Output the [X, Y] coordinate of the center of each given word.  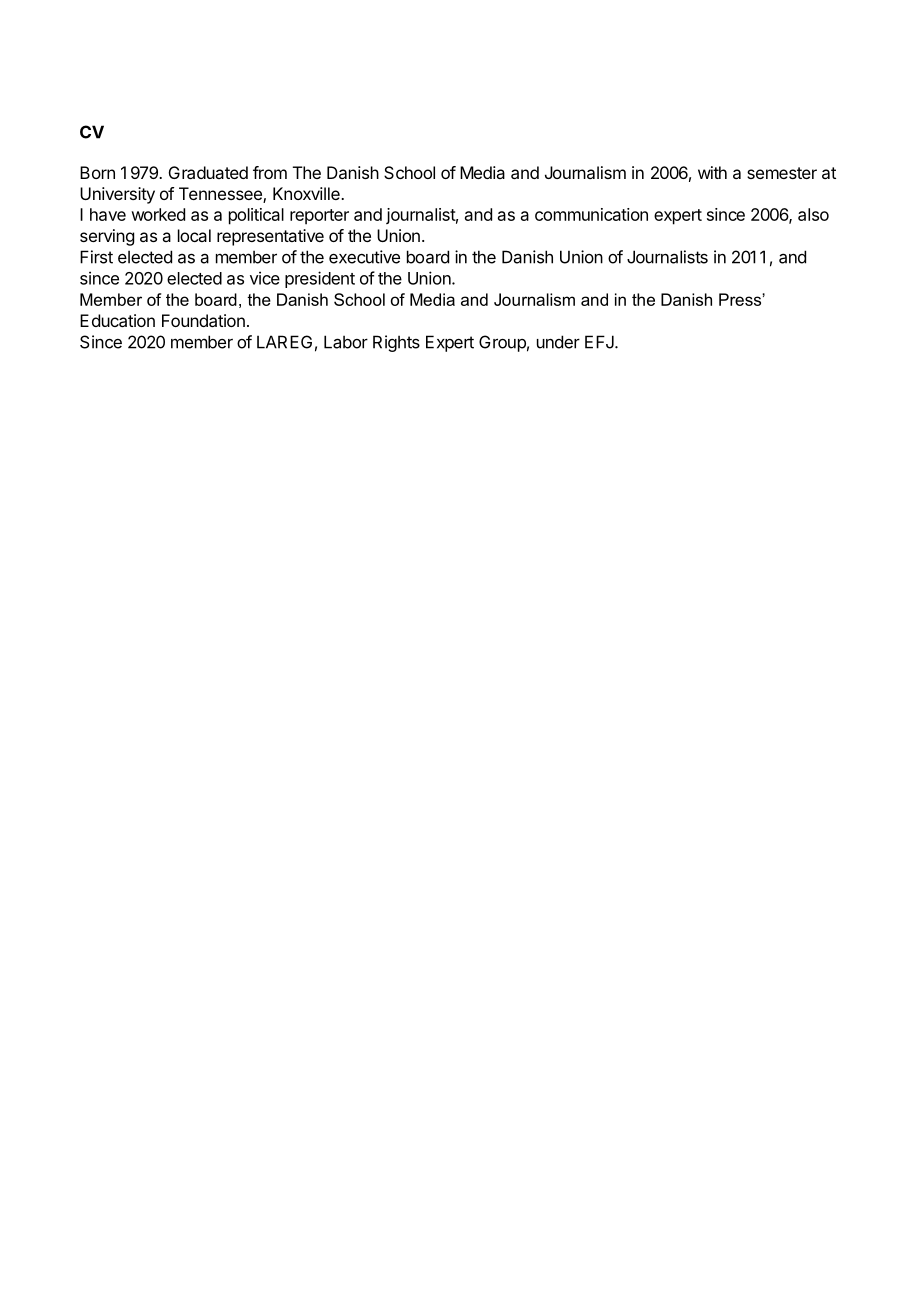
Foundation [203, 320]
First [96, 257]
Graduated [208, 172]
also [813, 214]
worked [158, 214]
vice [265, 278]
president [320, 279]
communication [591, 214]
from [270, 172]
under [558, 342]
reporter [319, 217]
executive [364, 257]
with [712, 172]
